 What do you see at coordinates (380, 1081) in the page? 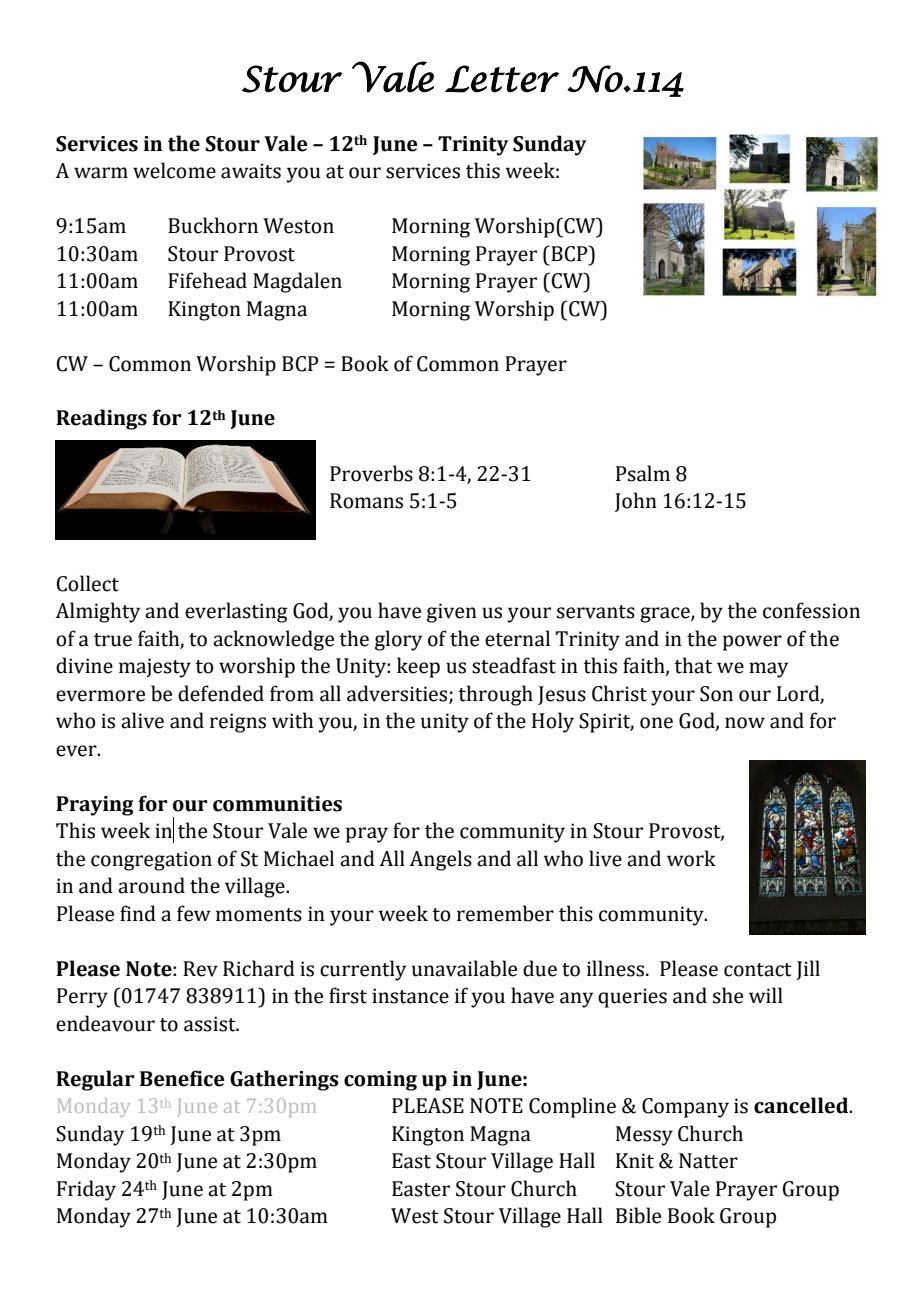
I see `coming` at bounding box center [380, 1081].
